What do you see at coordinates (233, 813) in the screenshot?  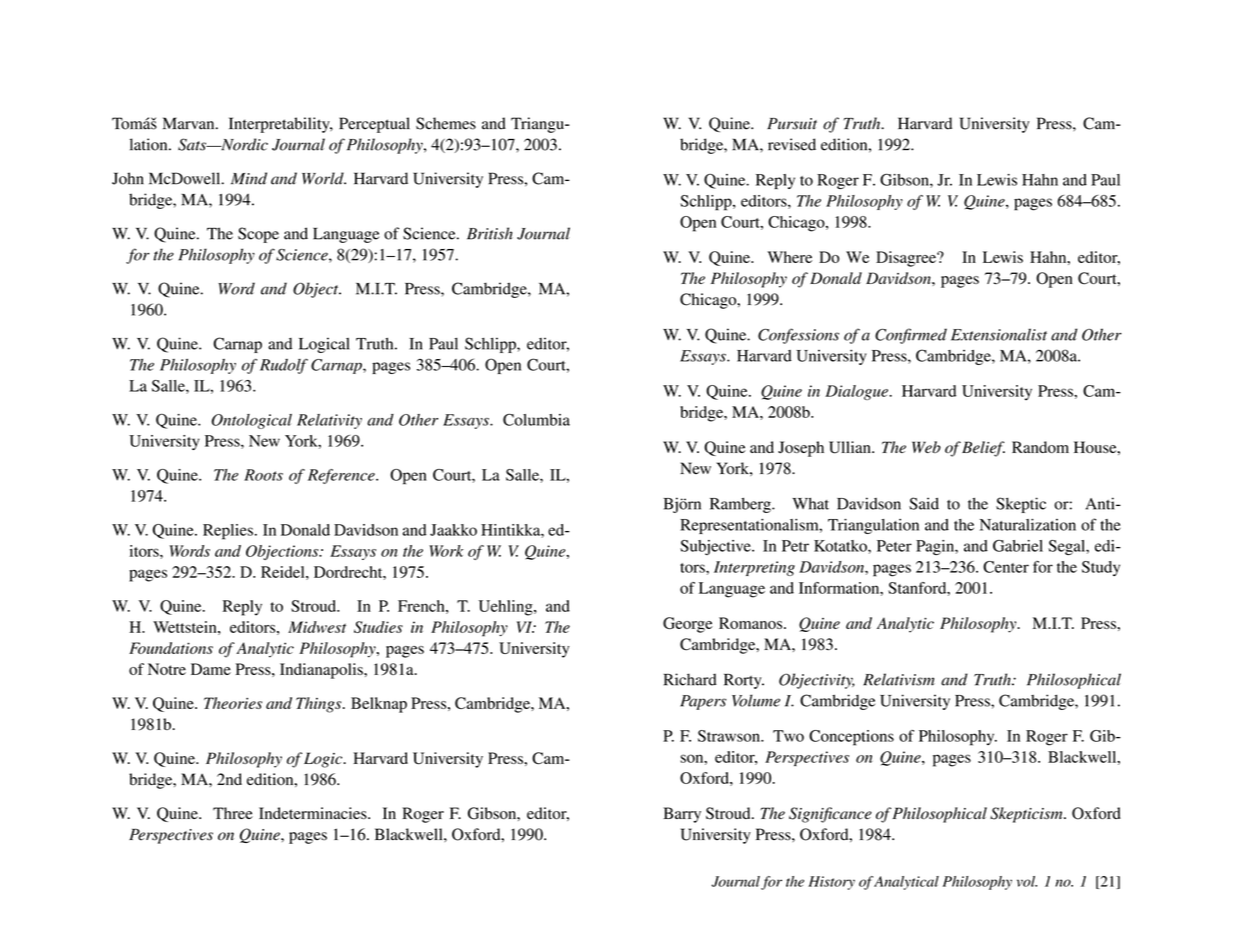 I see `Three` at bounding box center [233, 813].
